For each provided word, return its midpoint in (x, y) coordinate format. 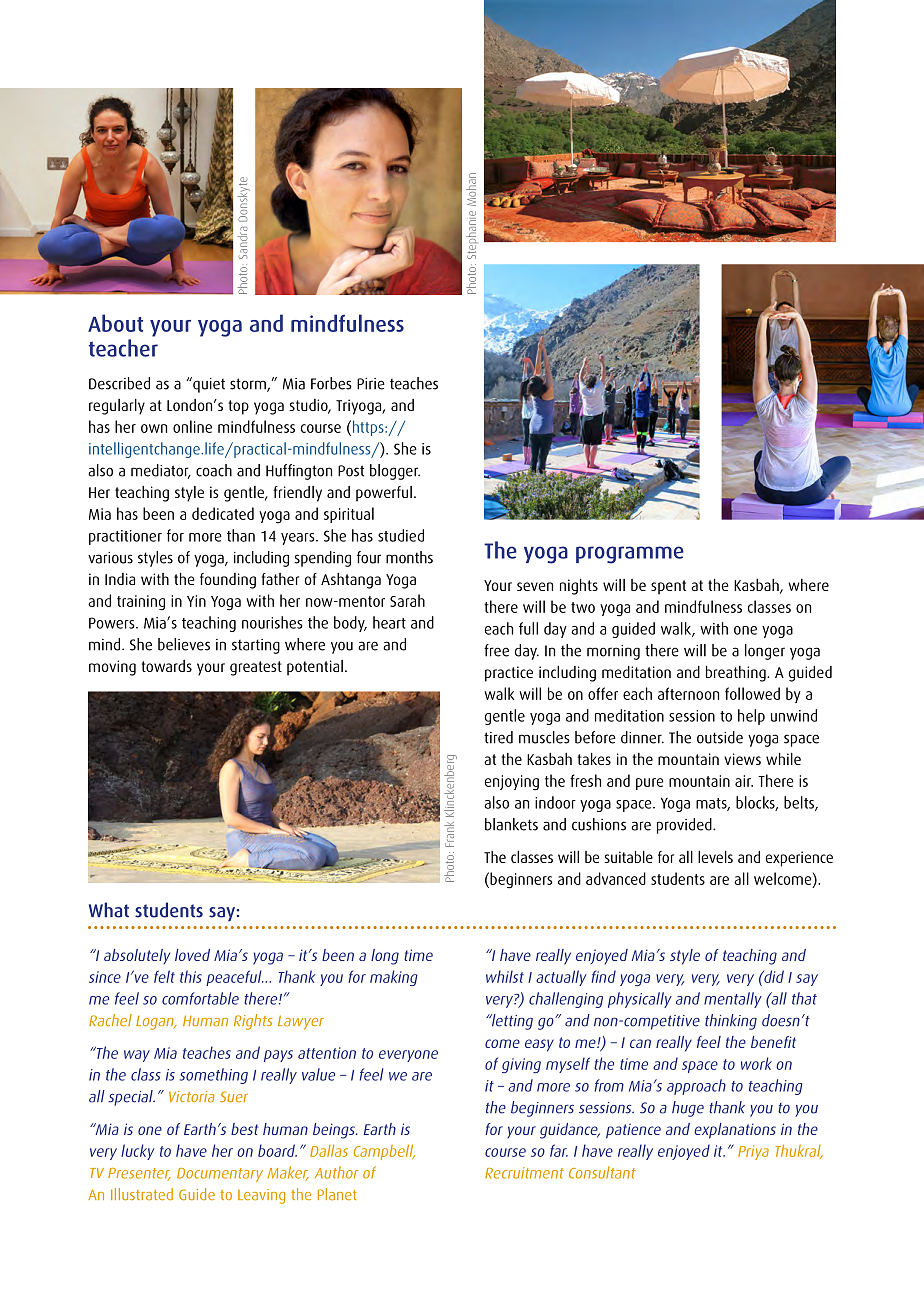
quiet (208, 385)
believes (184, 644)
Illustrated (142, 1194)
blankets (511, 824)
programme (630, 555)
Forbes (331, 383)
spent (668, 587)
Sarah (407, 600)
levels (715, 857)
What (109, 910)
